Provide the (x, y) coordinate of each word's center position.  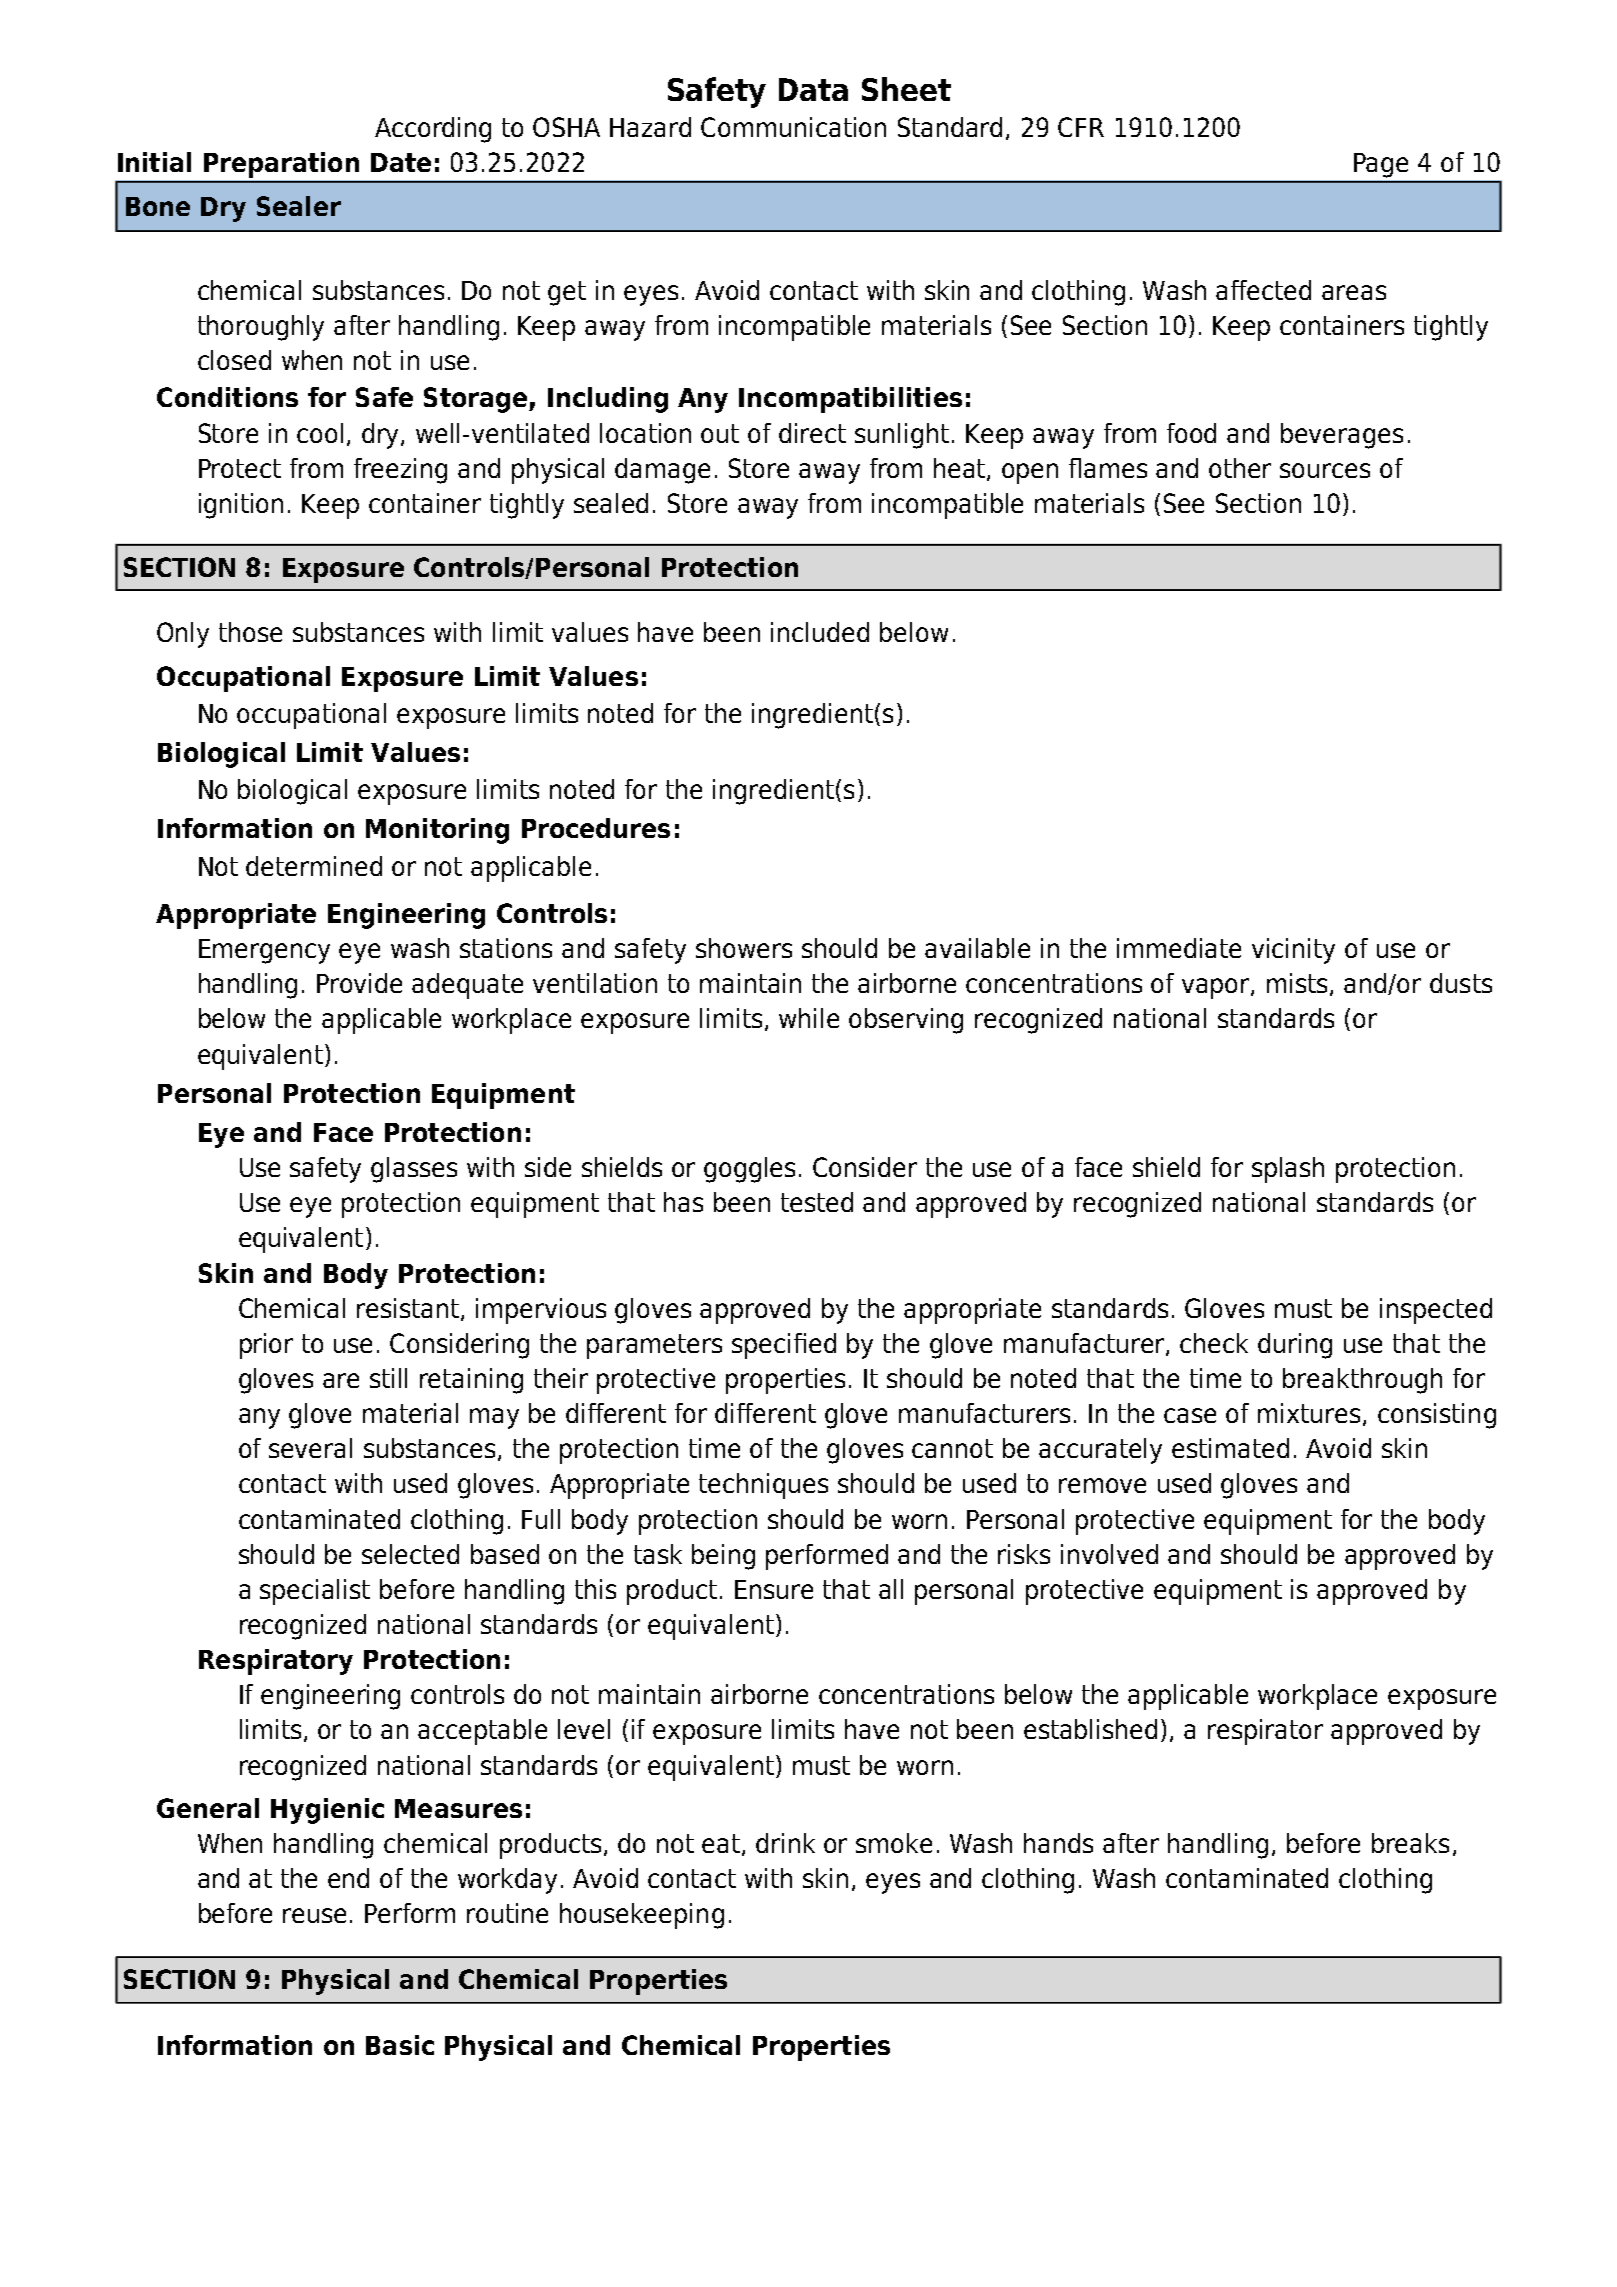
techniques (763, 1486)
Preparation (281, 165)
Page (1381, 165)
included (820, 632)
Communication (793, 127)
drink (785, 1843)
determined (314, 866)
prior (266, 1346)
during (1295, 1346)
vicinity (1293, 951)
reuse (314, 1915)
